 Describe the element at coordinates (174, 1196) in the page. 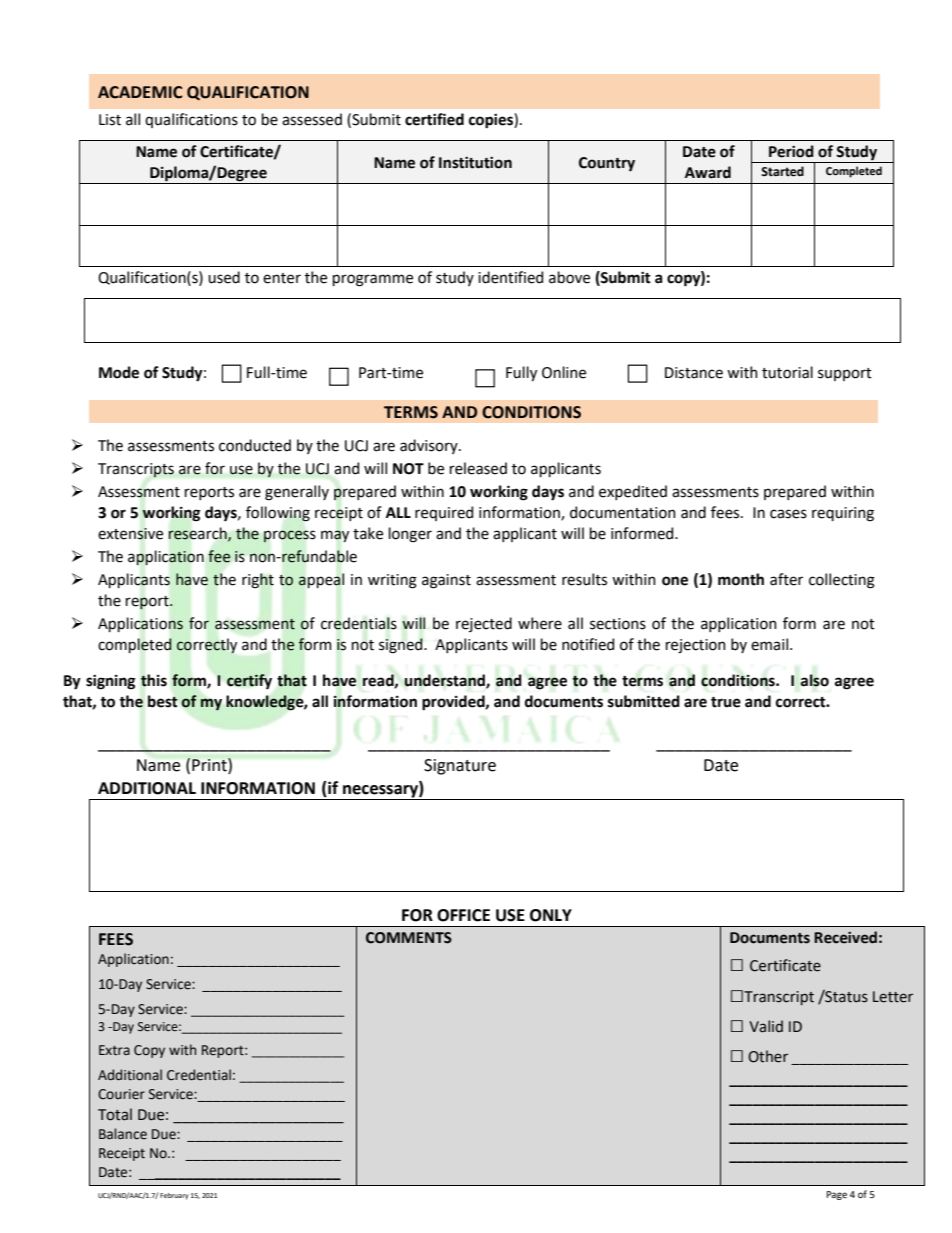

I see `February` at that location.
